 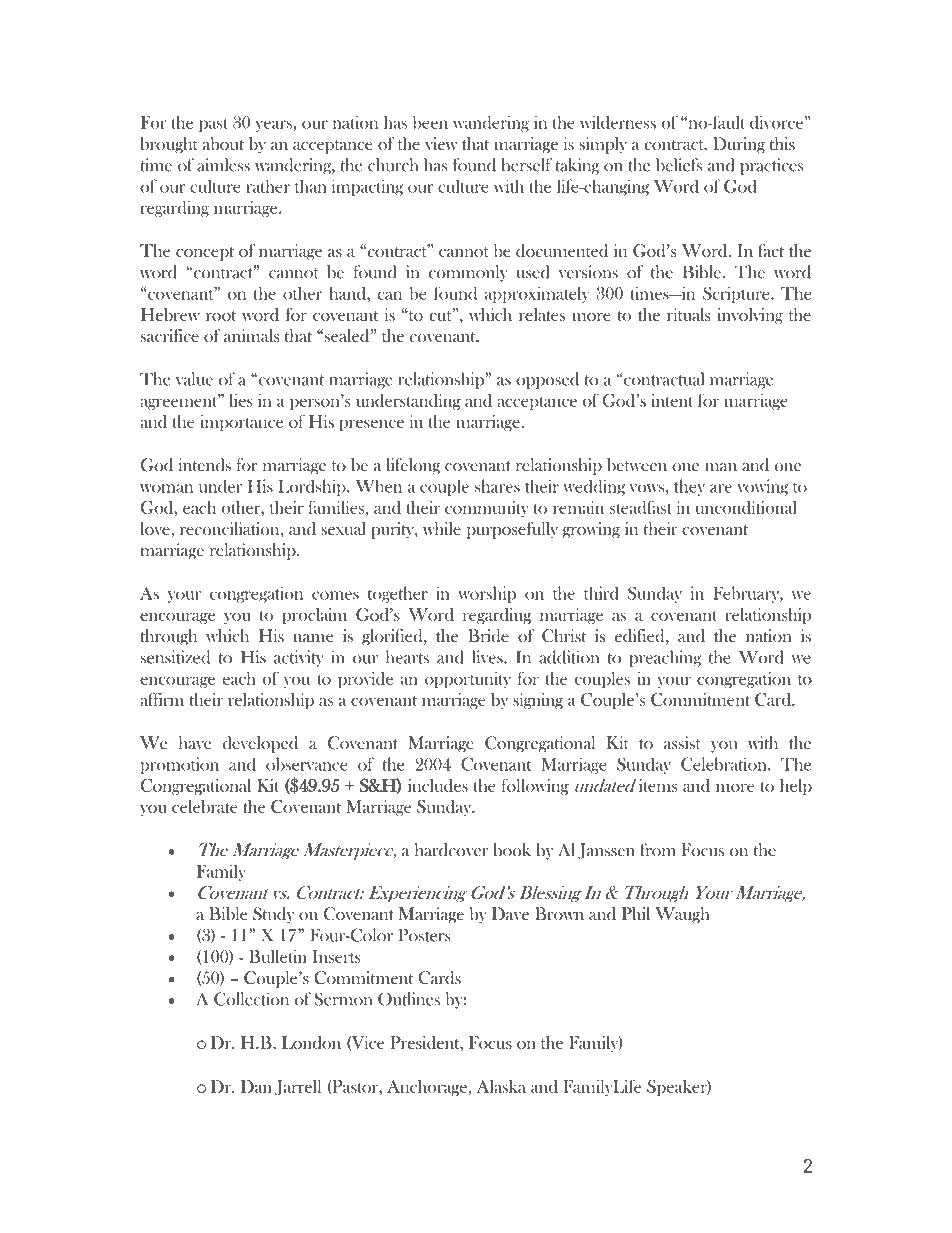 What do you see at coordinates (547, 380) in the screenshot?
I see `opposed` at bounding box center [547, 380].
